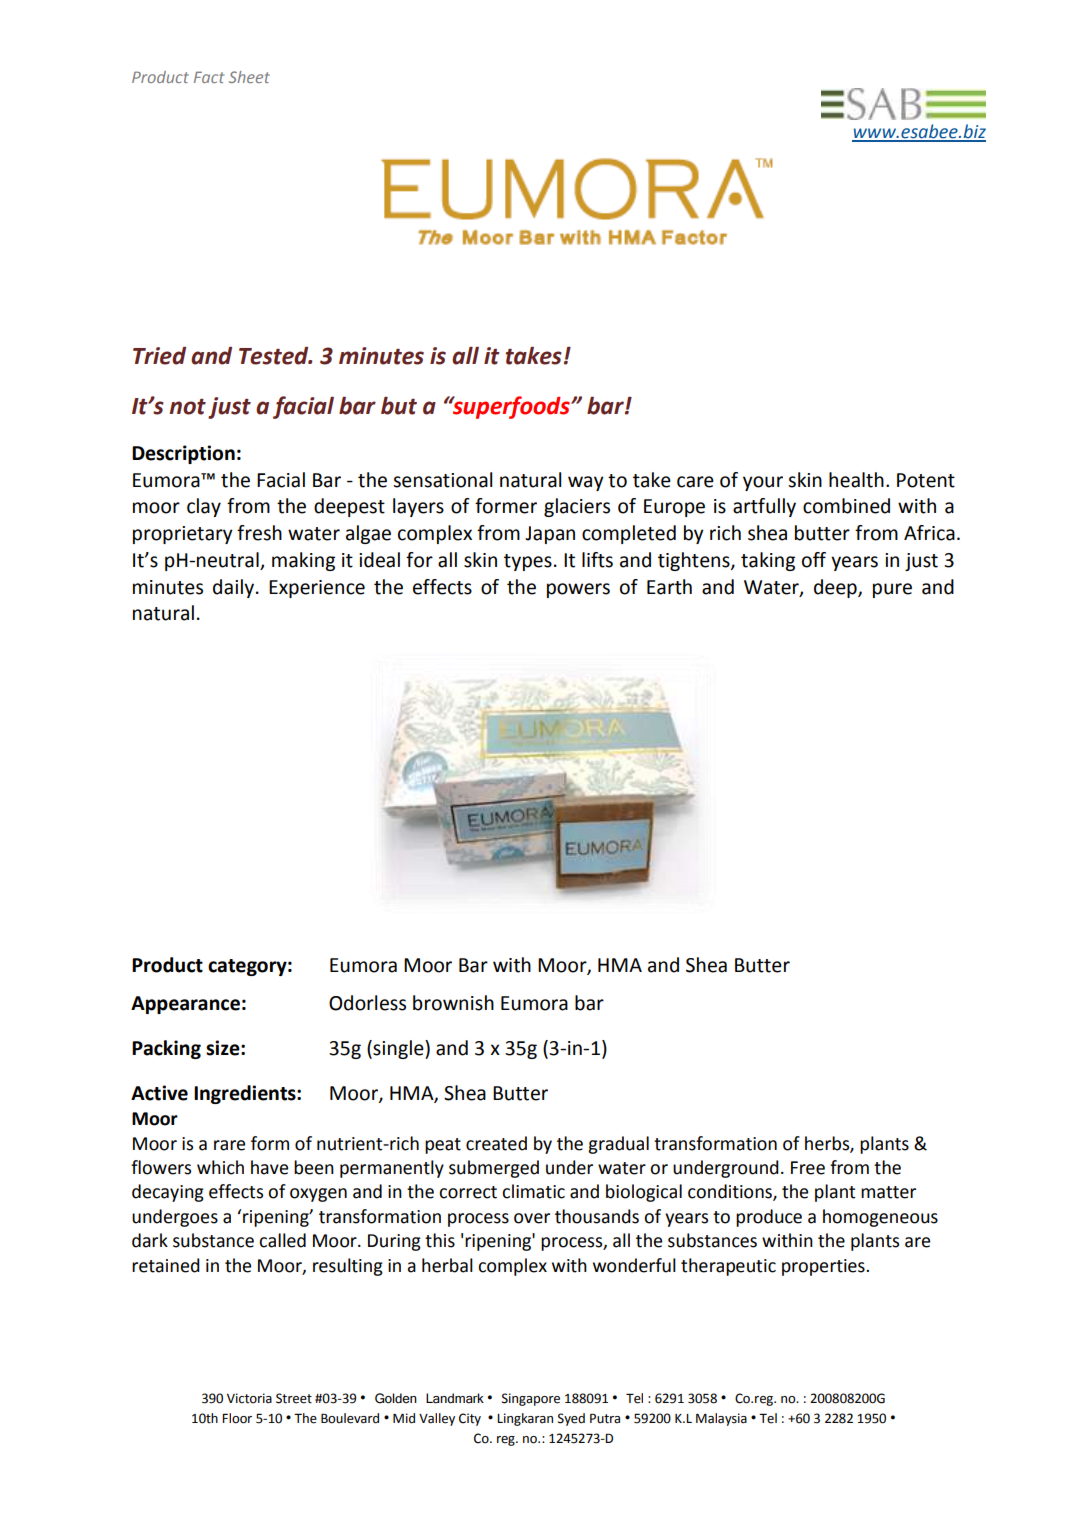 Image resolution: width=1087 pixels, height=1537 pixels. I want to click on health, so click(856, 480).
